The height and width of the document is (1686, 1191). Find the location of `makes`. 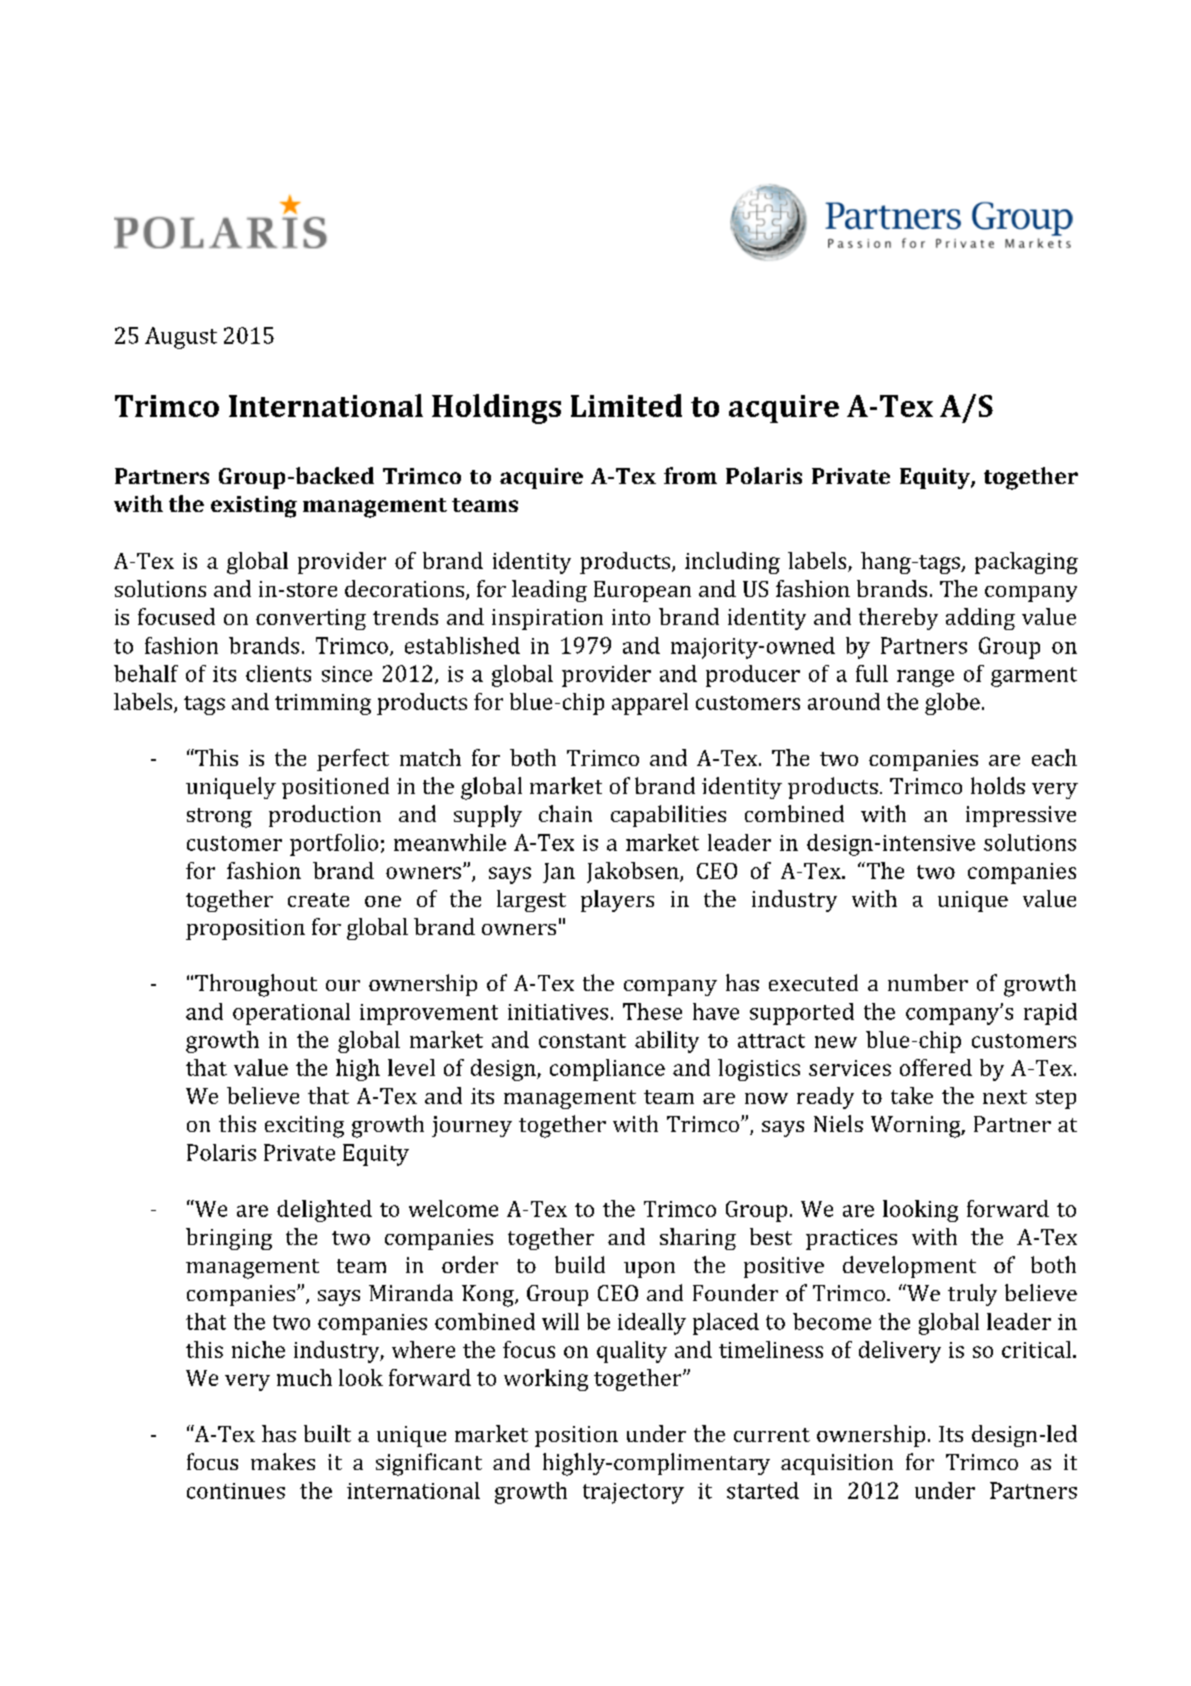

makes is located at coordinates (283, 1461).
